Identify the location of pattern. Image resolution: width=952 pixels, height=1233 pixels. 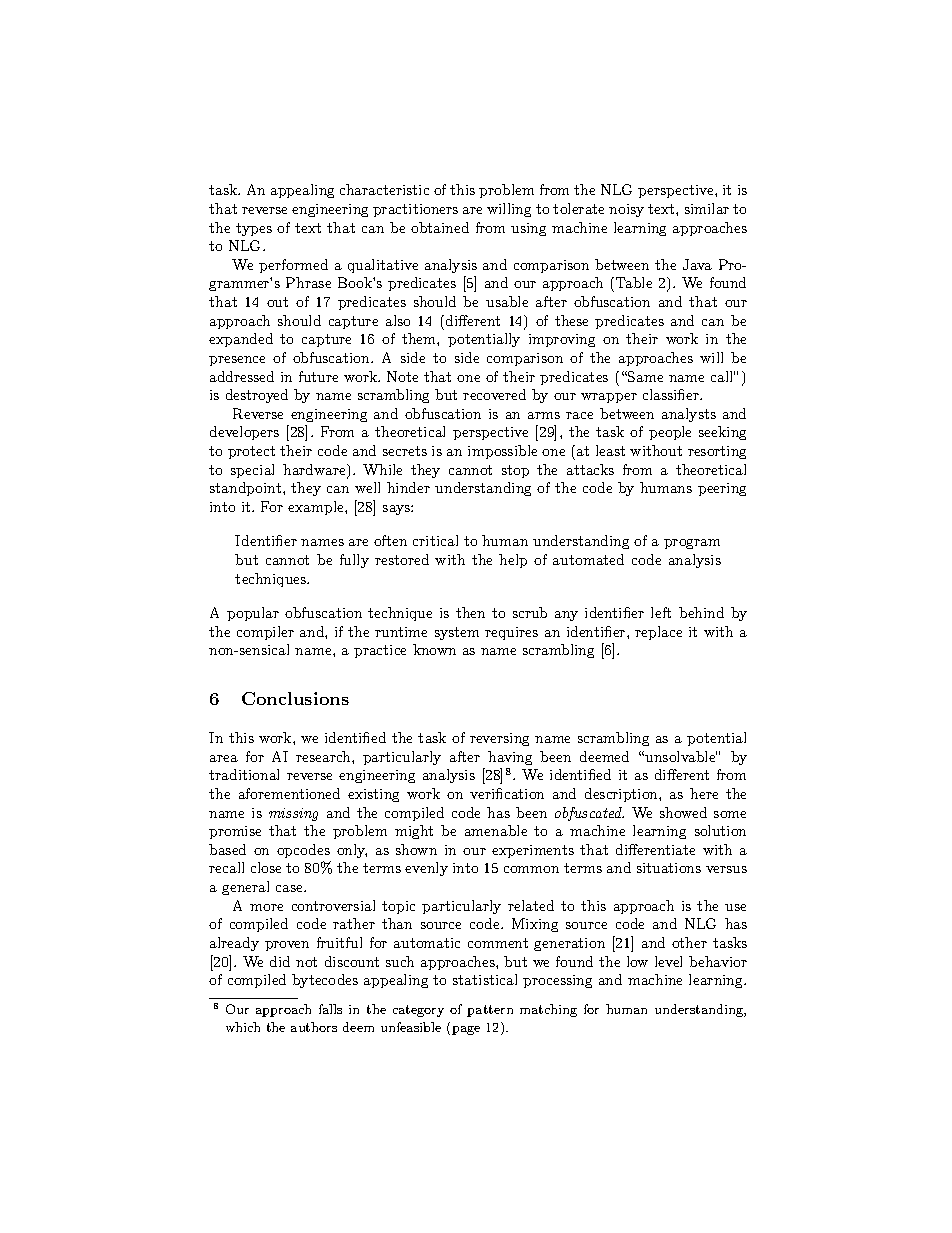
(490, 1011).
